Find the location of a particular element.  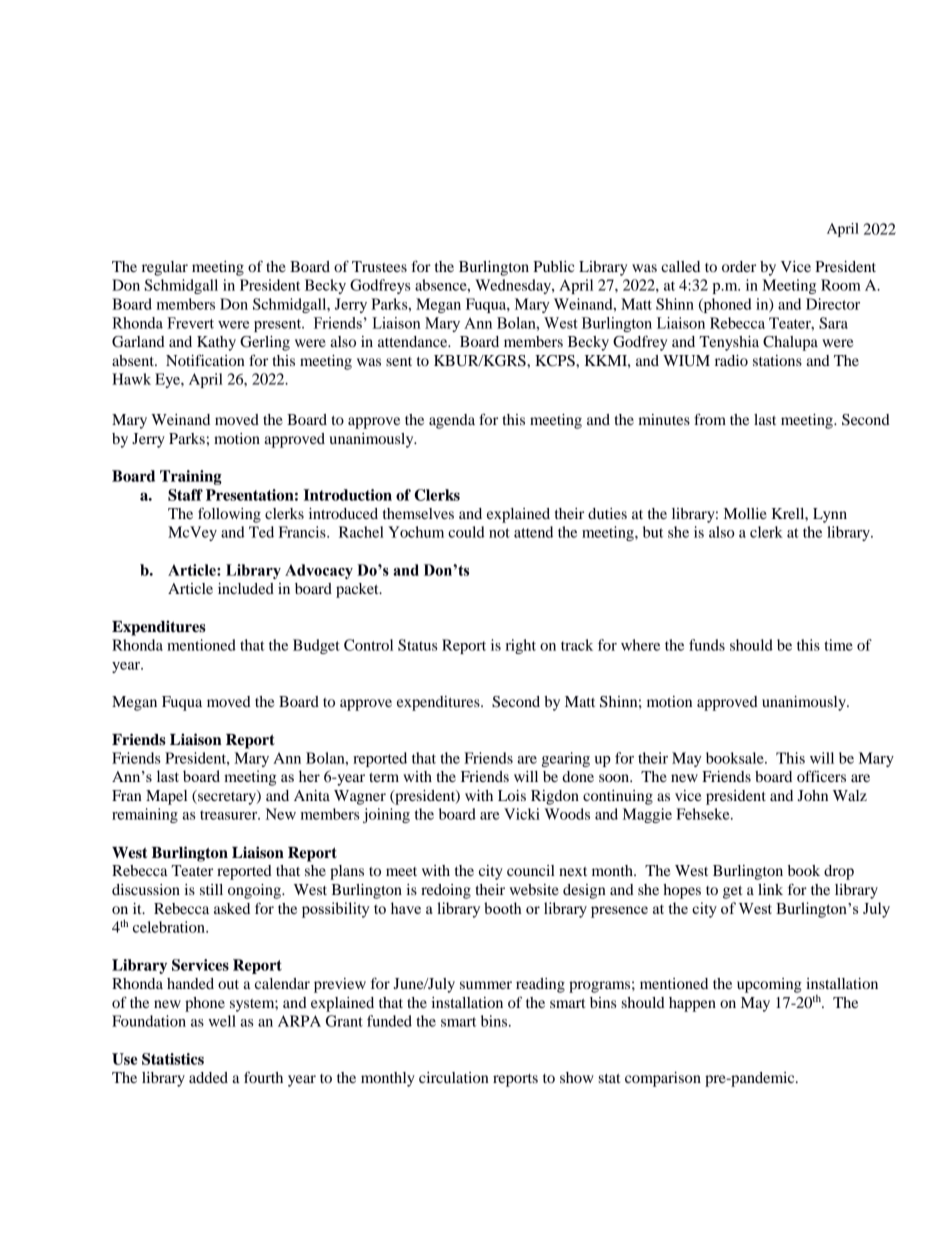

following is located at coordinates (229, 515).
